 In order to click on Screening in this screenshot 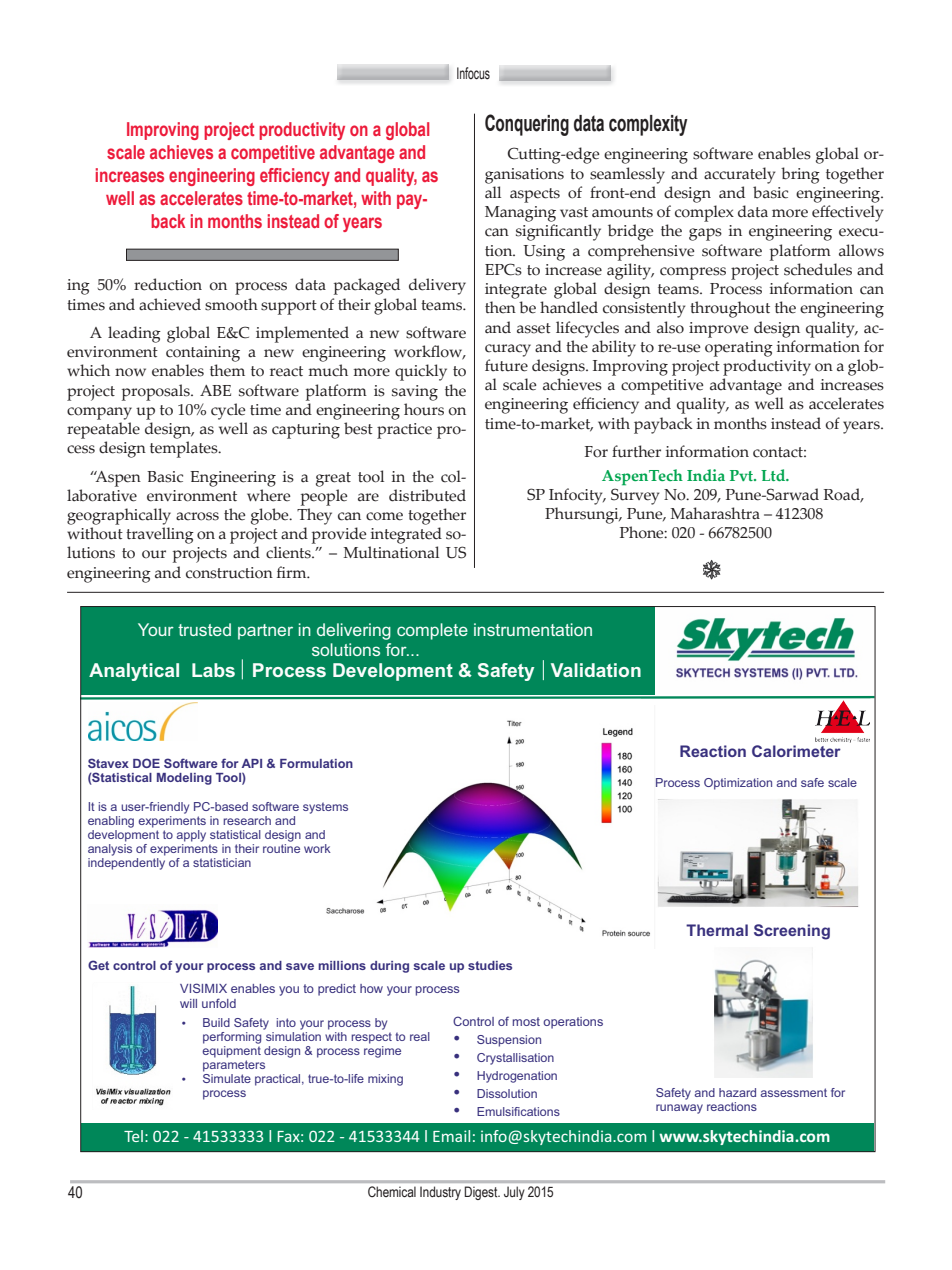, I will do `click(792, 932)`.
